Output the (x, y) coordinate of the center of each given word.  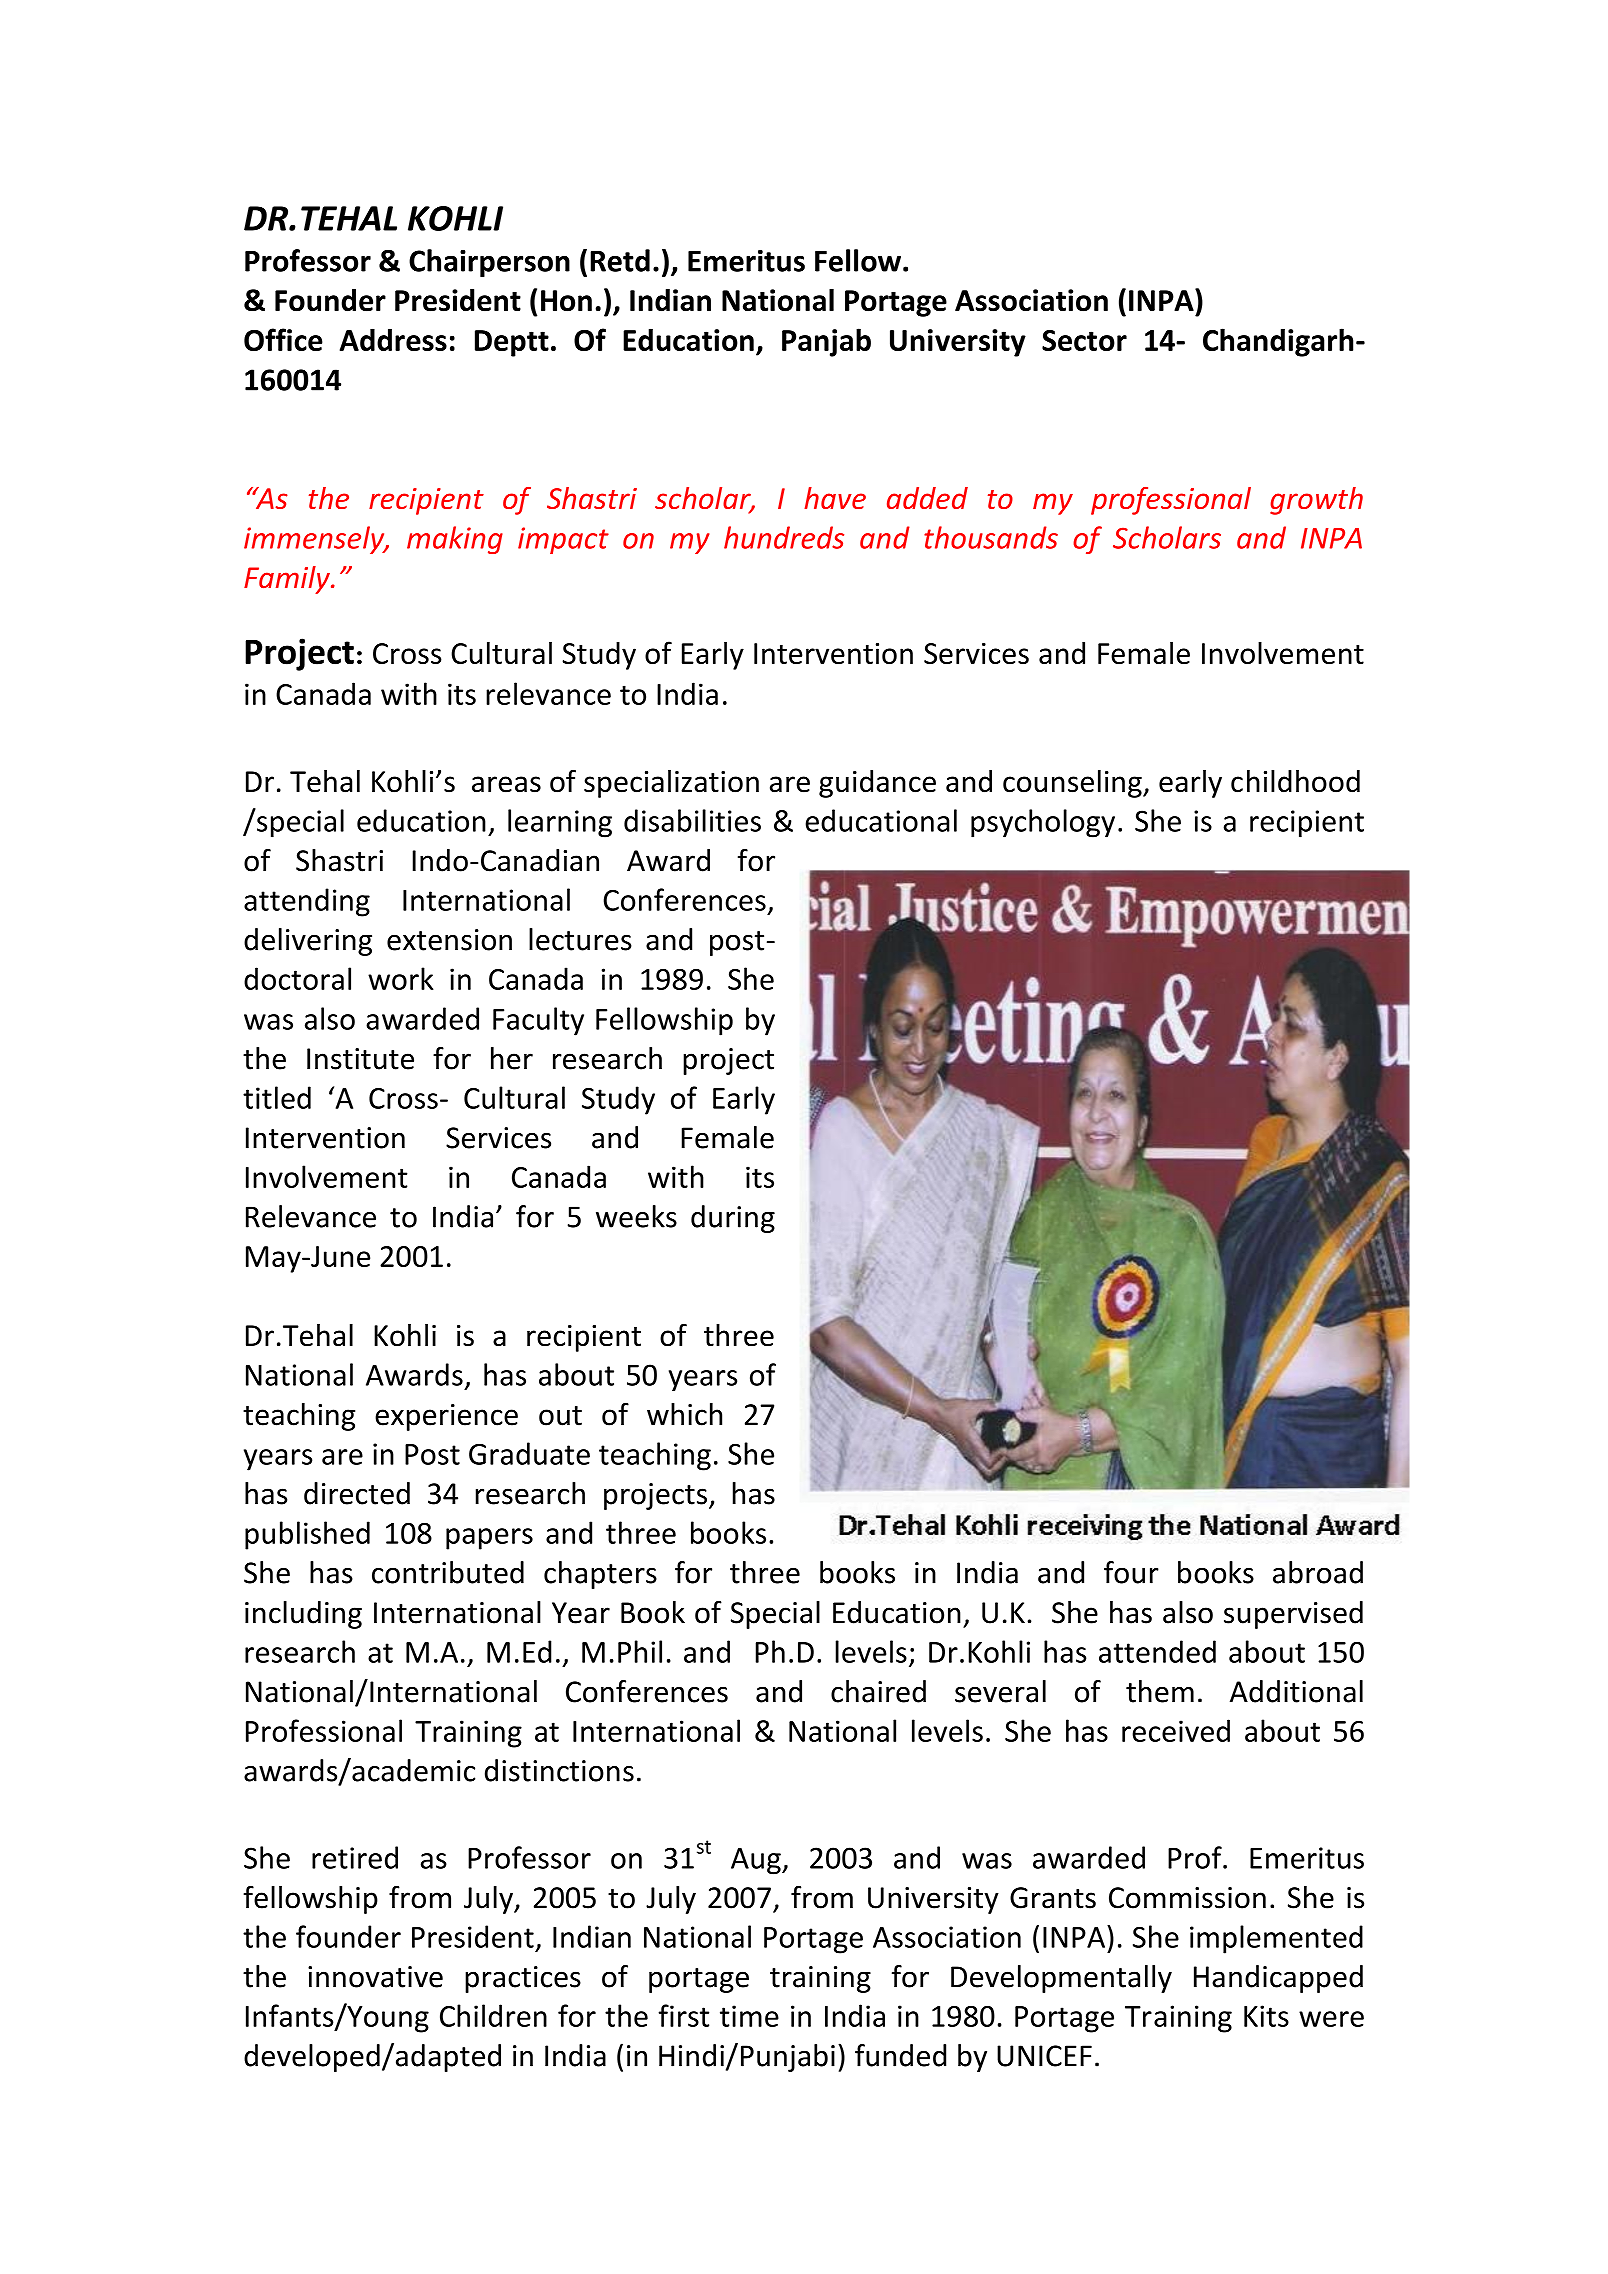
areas (506, 784)
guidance (877, 784)
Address (393, 339)
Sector (1084, 340)
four (1131, 1572)
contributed (448, 1572)
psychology (1043, 823)
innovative (375, 1977)
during (733, 1219)
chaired (878, 1691)
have (835, 498)
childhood (1295, 781)
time (749, 2016)
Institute (360, 1059)
